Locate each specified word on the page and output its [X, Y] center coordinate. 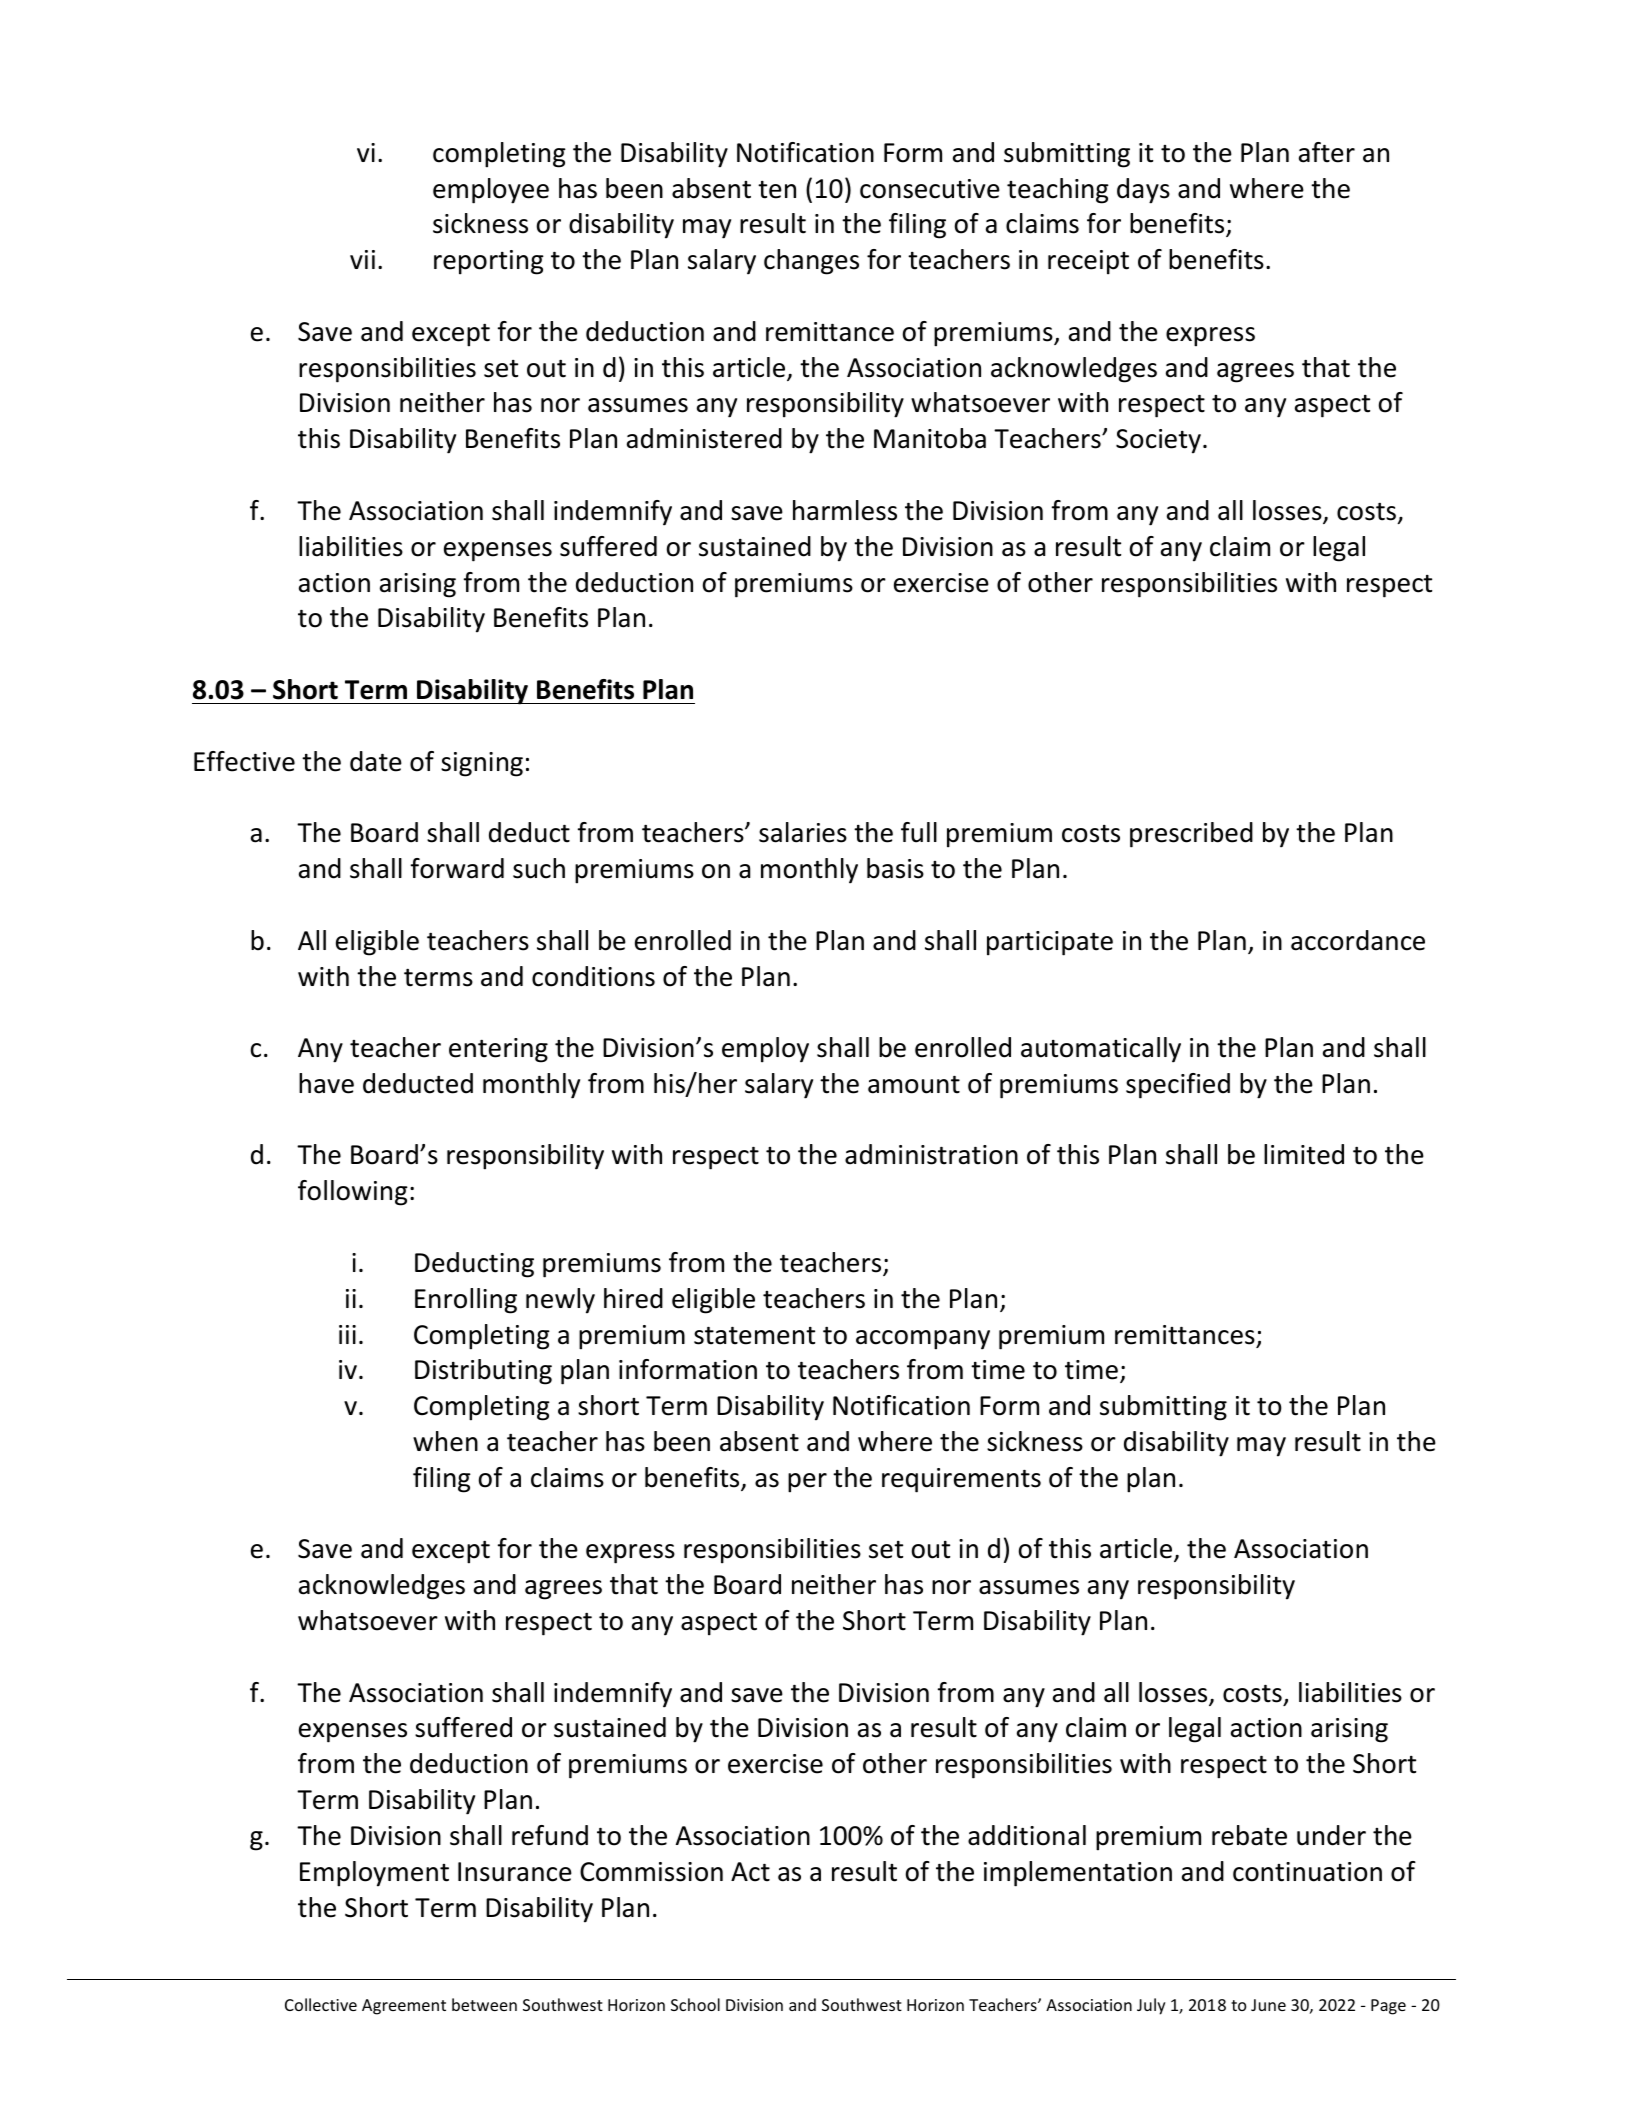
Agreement [404, 2007]
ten [777, 190]
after [1327, 152]
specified [1178, 1086]
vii [362, 259]
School [695, 2004]
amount [914, 1085]
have [326, 1083]
